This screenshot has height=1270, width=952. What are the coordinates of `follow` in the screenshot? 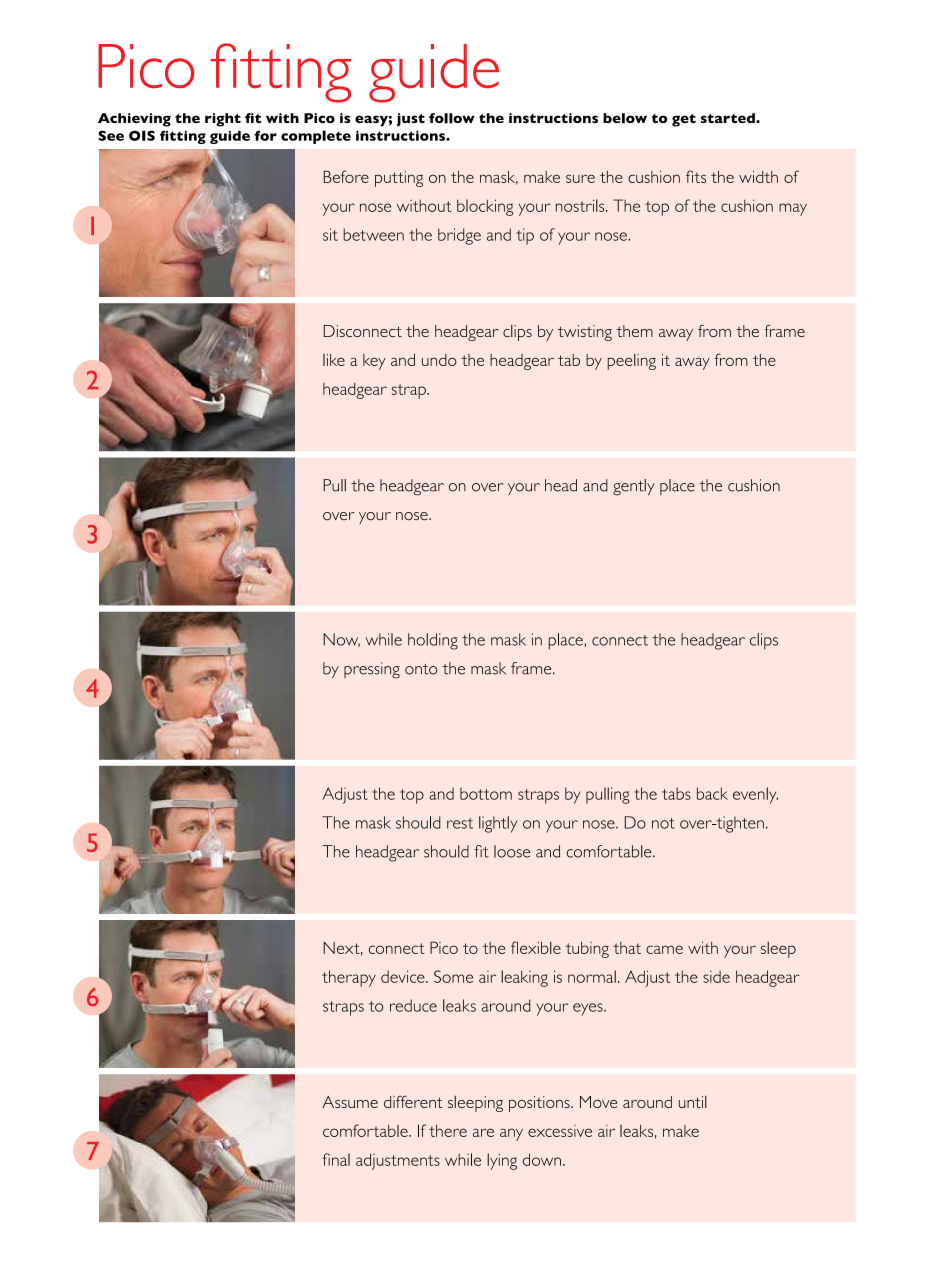 It's located at (452, 118).
